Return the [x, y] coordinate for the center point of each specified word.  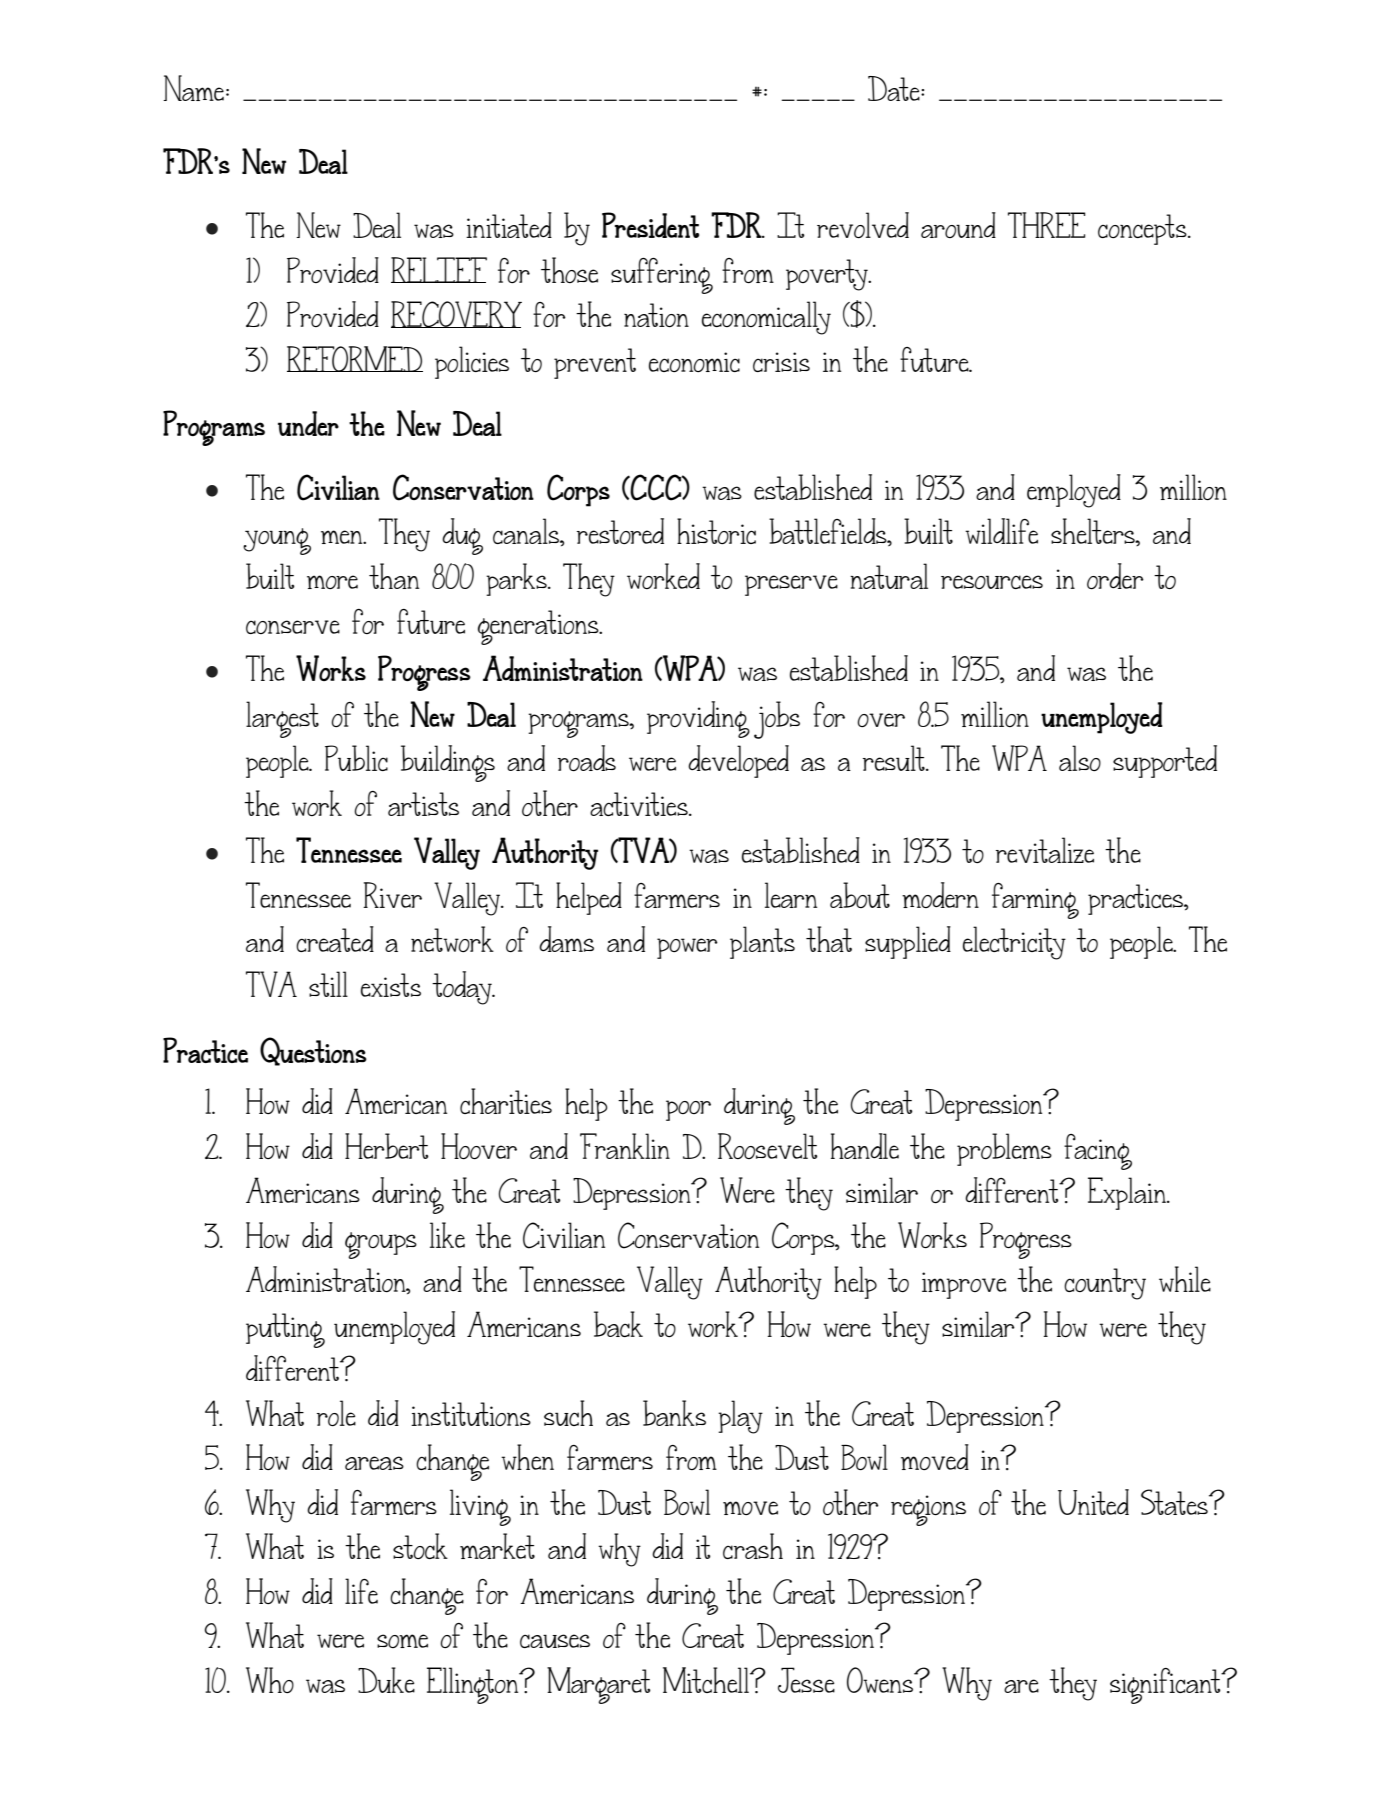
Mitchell [707, 1680]
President [650, 225]
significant [1166, 1686]
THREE [1047, 225]
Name [193, 88]
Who [270, 1680]
